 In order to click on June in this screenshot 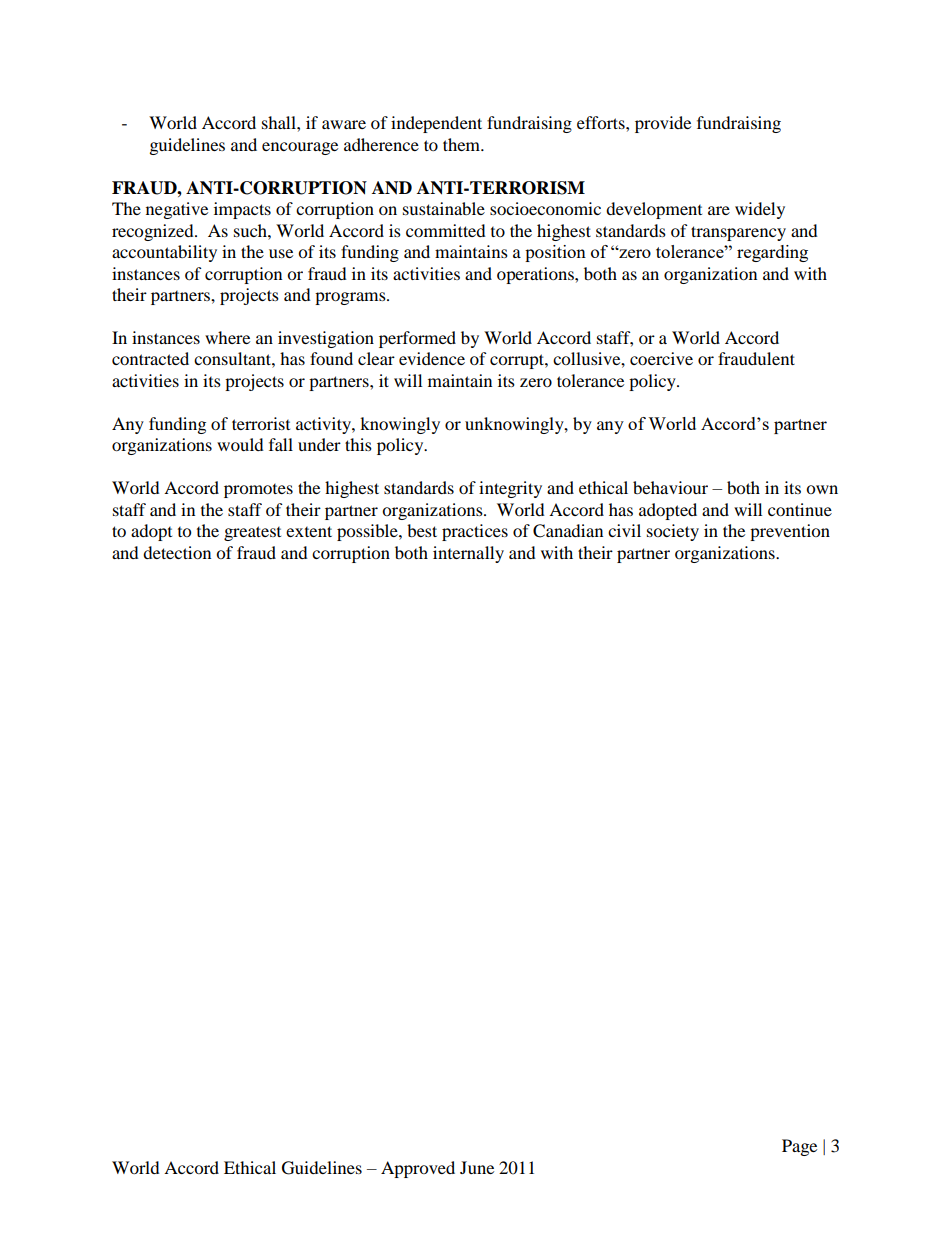, I will do `click(477, 1167)`.
